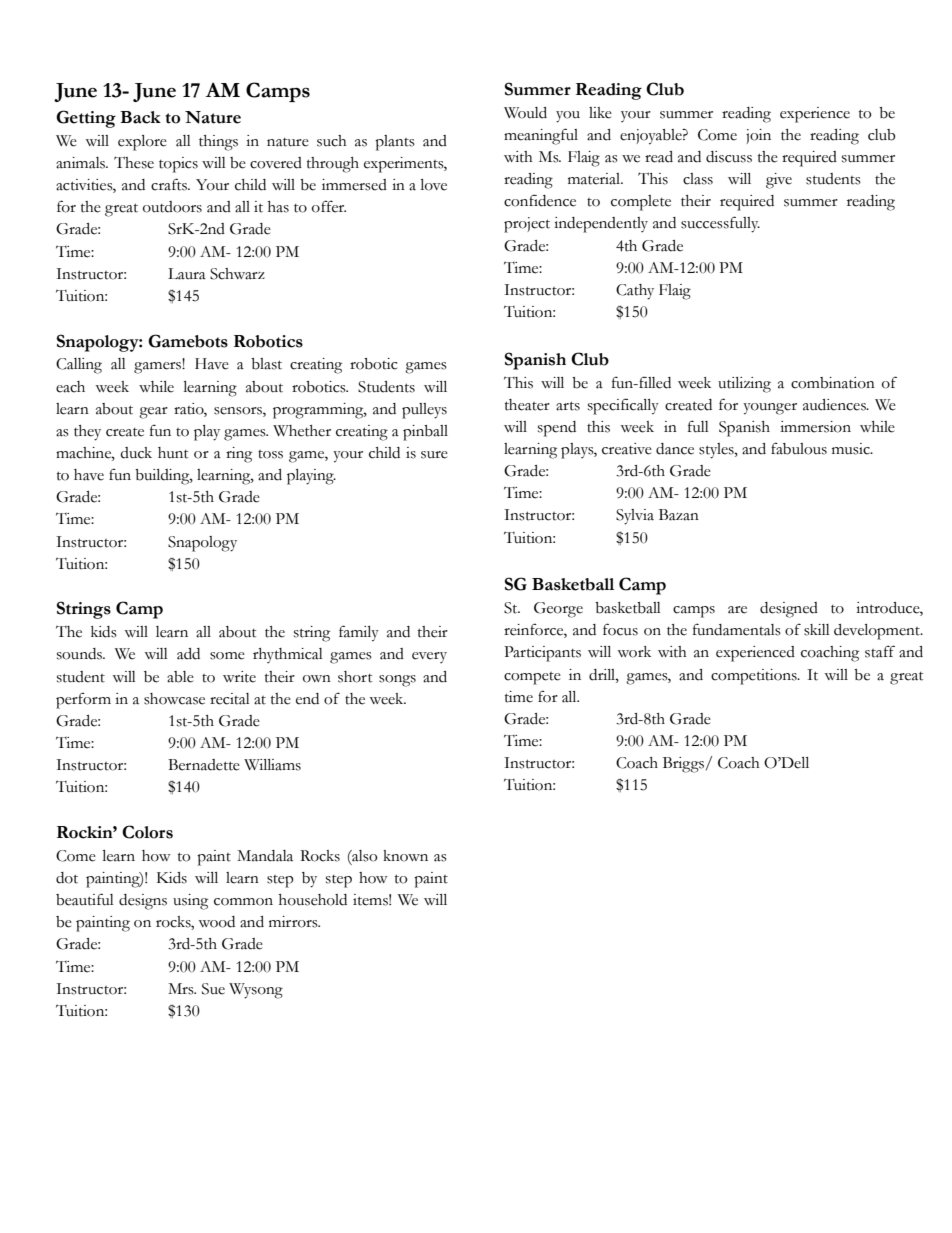 The image size is (952, 1233). Describe the element at coordinates (313, 900) in the screenshot. I see `household` at that location.
